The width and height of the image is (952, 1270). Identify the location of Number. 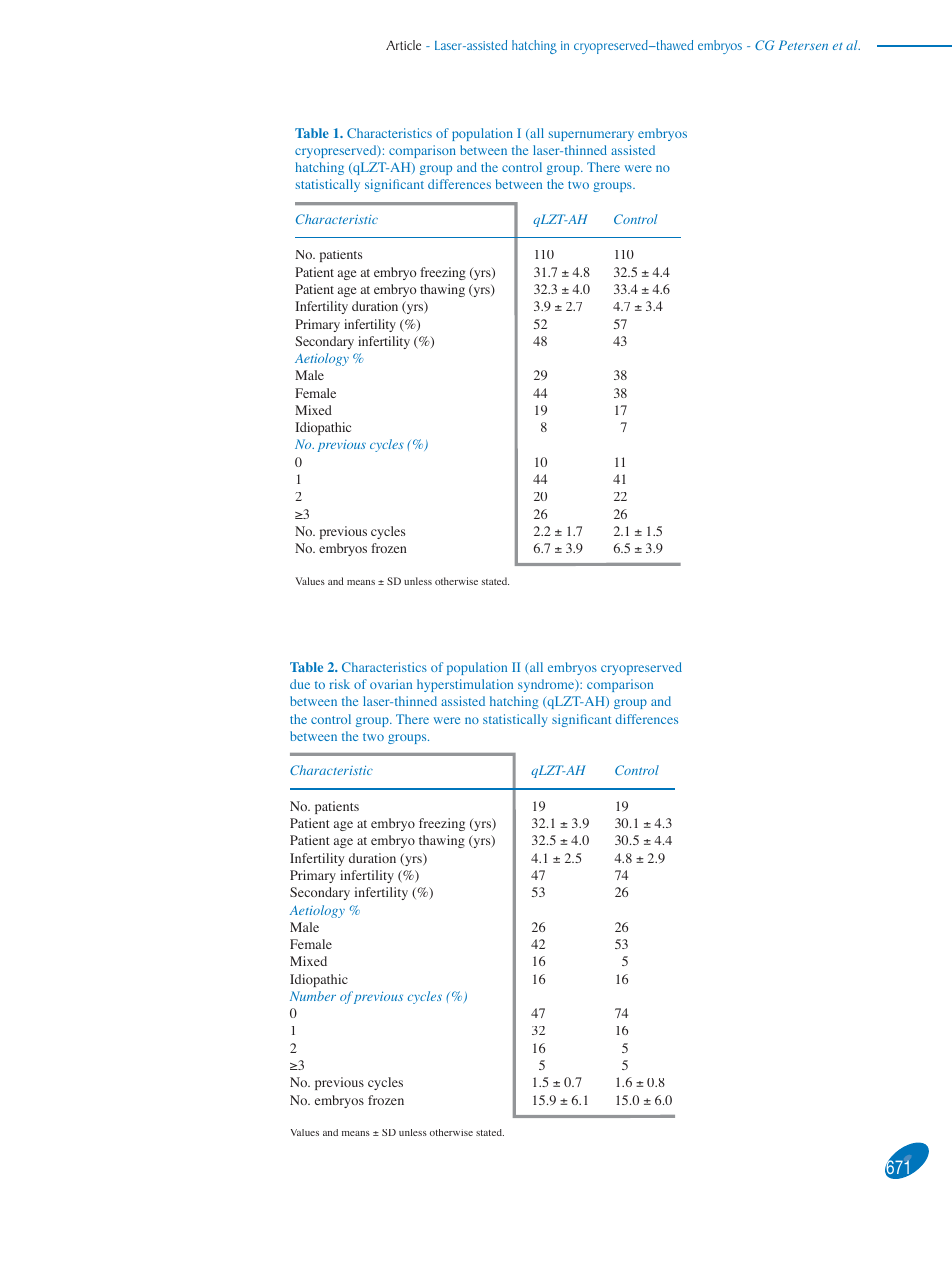
(313, 996).
